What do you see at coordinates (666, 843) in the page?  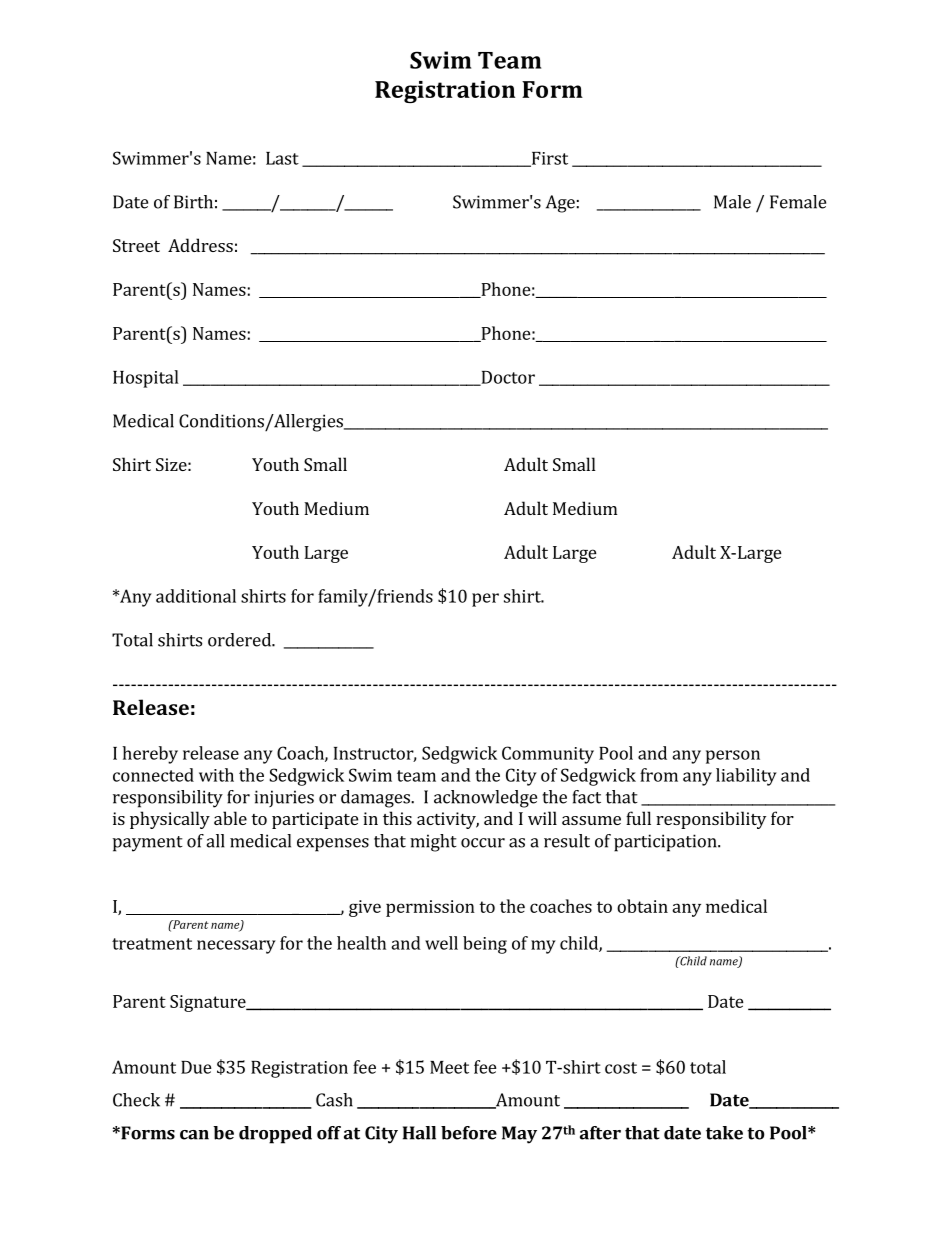 I see `participation` at bounding box center [666, 843].
